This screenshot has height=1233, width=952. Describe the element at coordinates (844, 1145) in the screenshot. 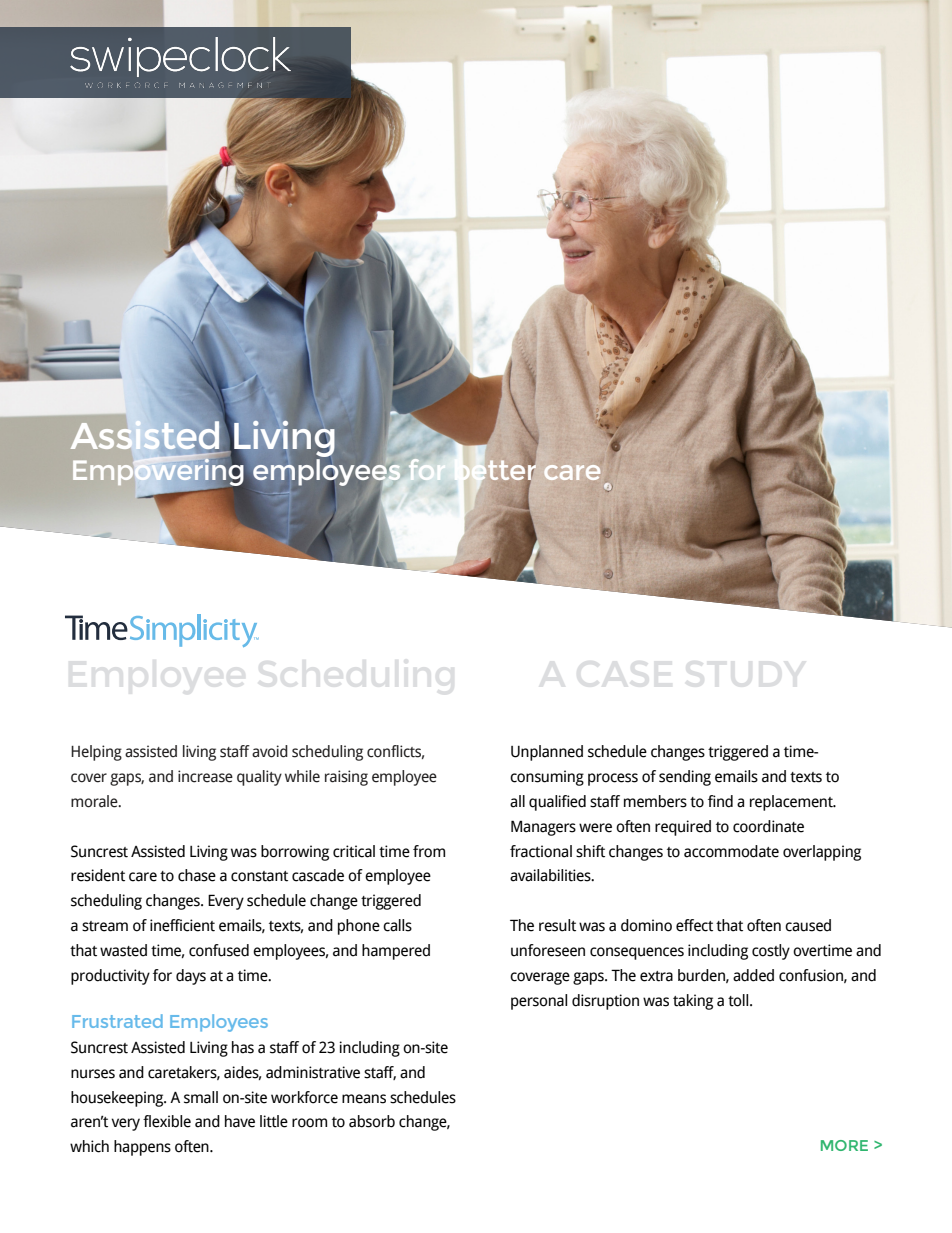

I see `MORE` at that location.
